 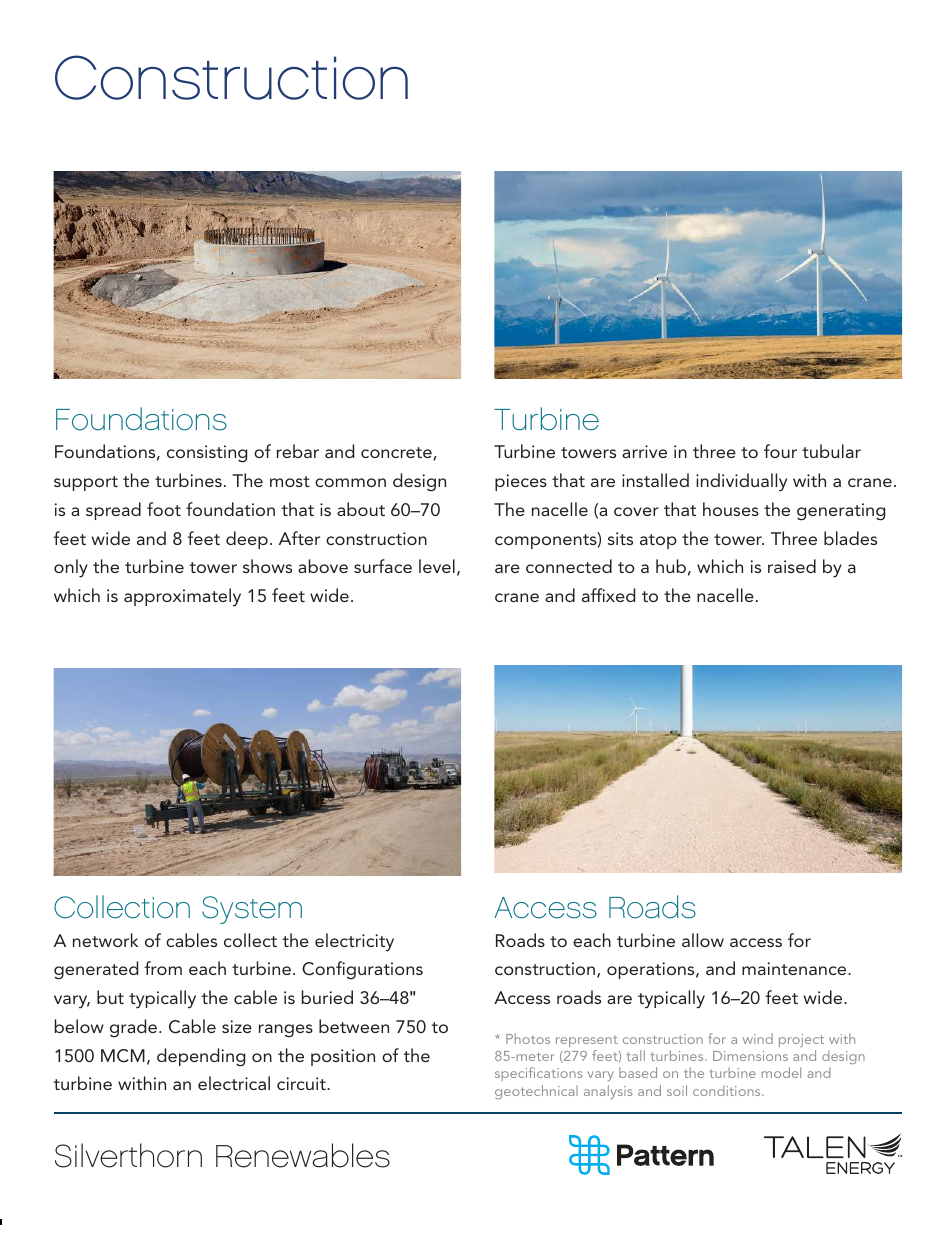 I want to click on pieces, so click(x=521, y=482).
